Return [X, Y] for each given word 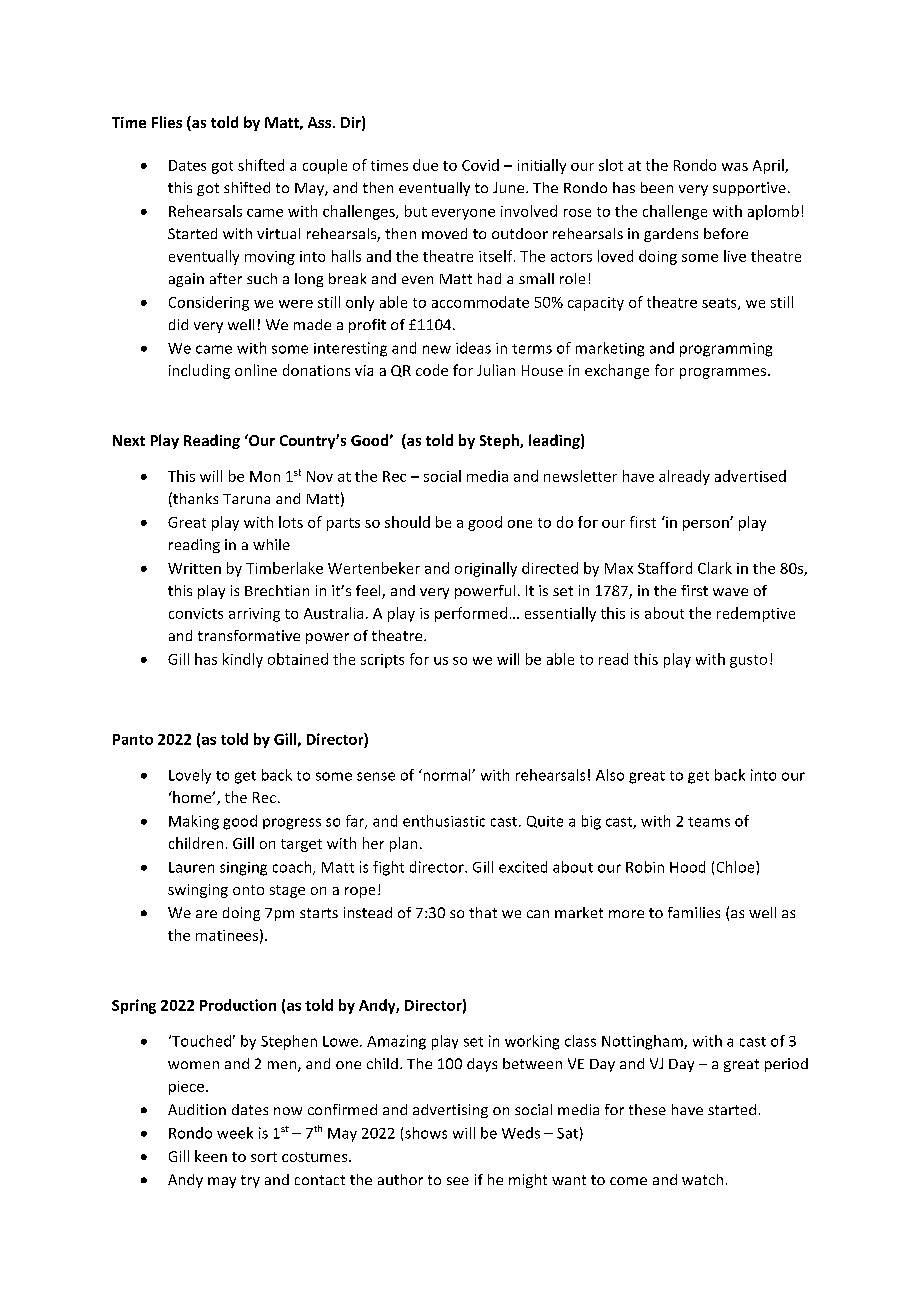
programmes [724, 373]
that [483, 912]
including [199, 371]
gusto [748, 661]
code [432, 370]
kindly [243, 660]
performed [471, 614]
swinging [198, 891]
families [694, 912]
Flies [167, 122]
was [735, 167]
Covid [480, 165]
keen [211, 1156]
